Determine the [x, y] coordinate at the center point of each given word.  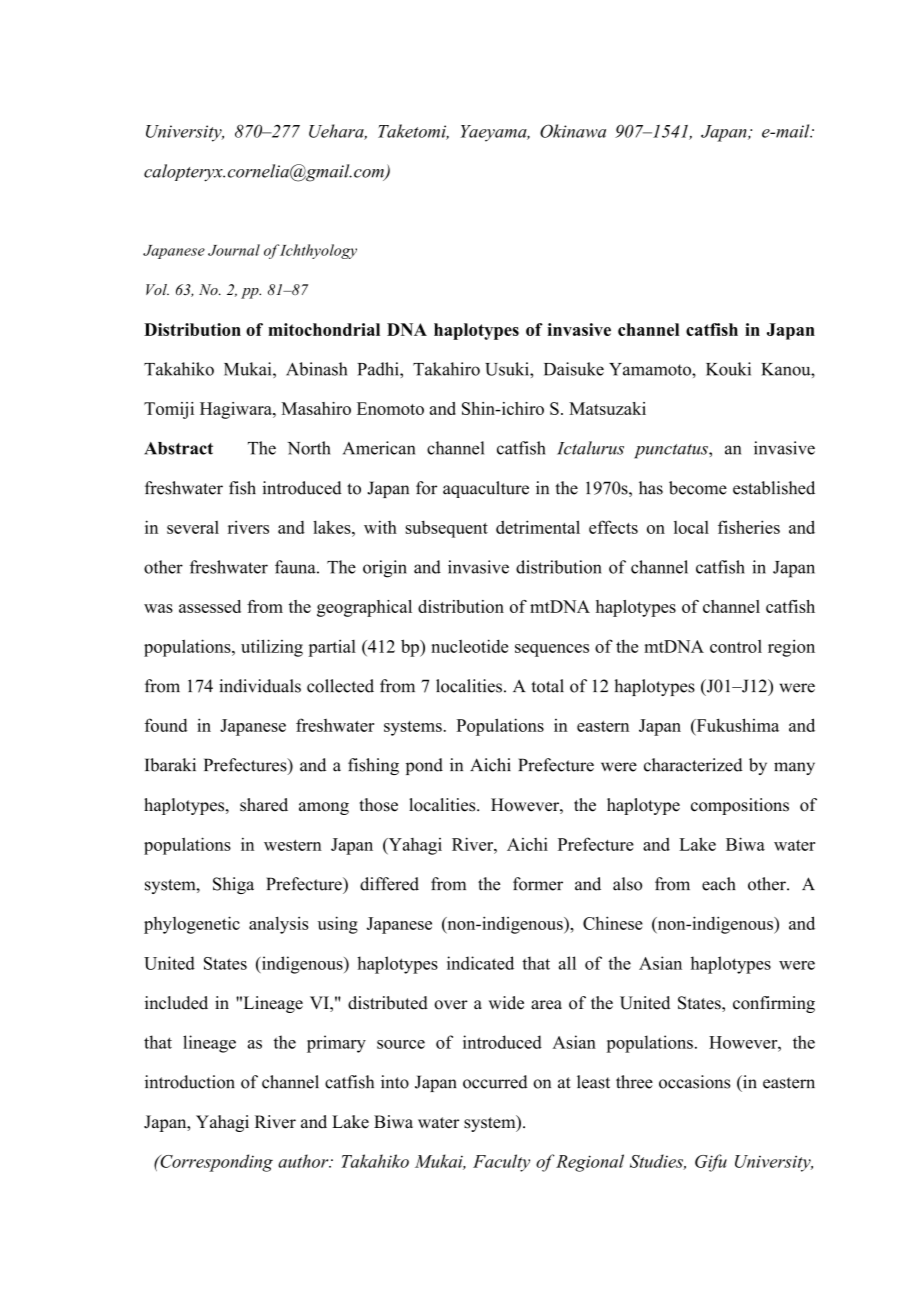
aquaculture [486, 489]
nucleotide [469, 646]
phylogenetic [192, 925]
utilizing [272, 648]
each [719, 884]
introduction [190, 1082]
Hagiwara [237, 410]
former [538, 884]
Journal [234, 250]
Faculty [501, 1163]
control [736, 646]
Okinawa [573, 131]
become [698, 488]
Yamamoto [651, 369]
